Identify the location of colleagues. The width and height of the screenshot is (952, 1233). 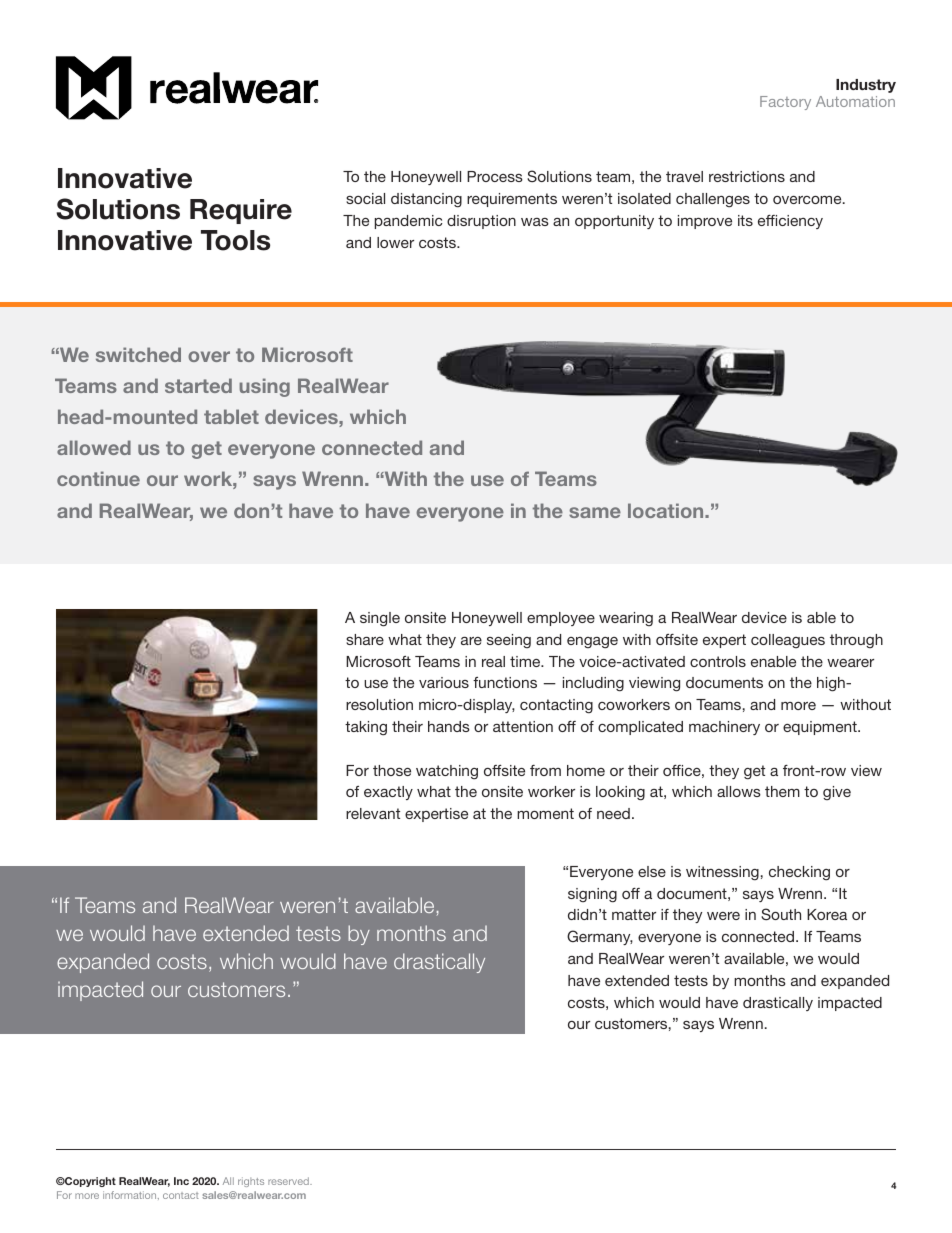
(788, 641).
